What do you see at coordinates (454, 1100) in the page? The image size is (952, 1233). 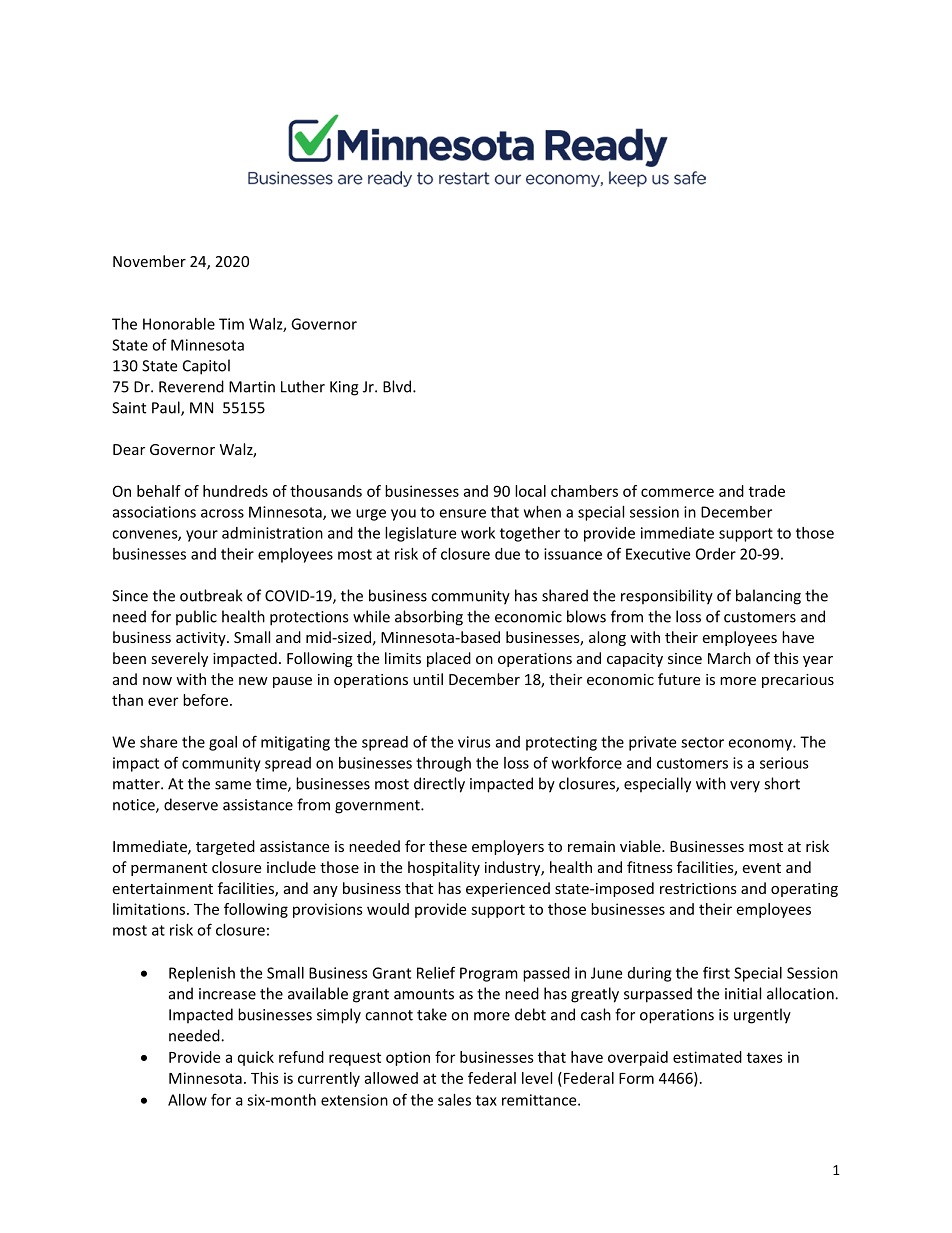 I see `sales` at bounding box center [454, 1100].
